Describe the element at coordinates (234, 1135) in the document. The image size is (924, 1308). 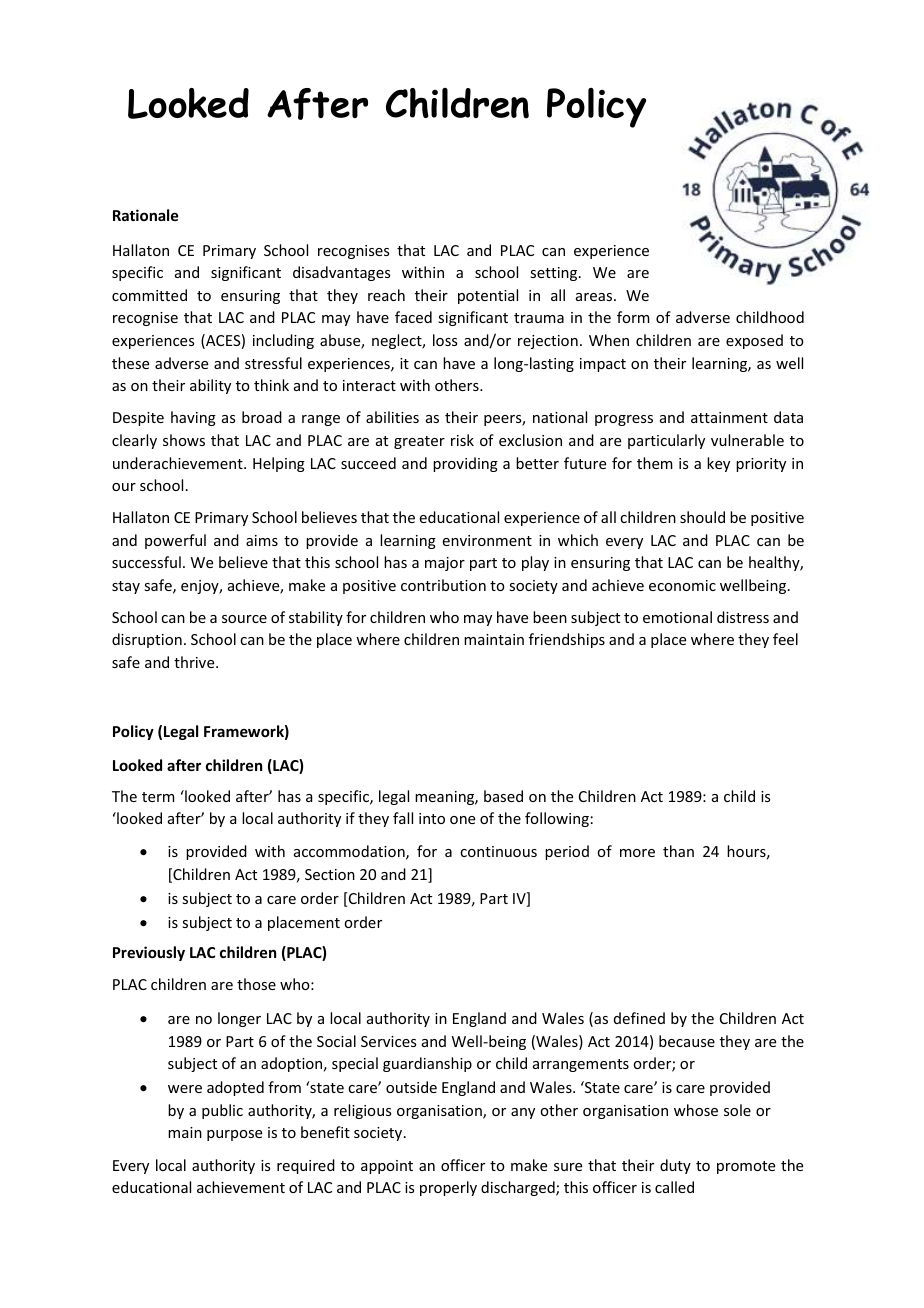
I see `purpose` at that location.
